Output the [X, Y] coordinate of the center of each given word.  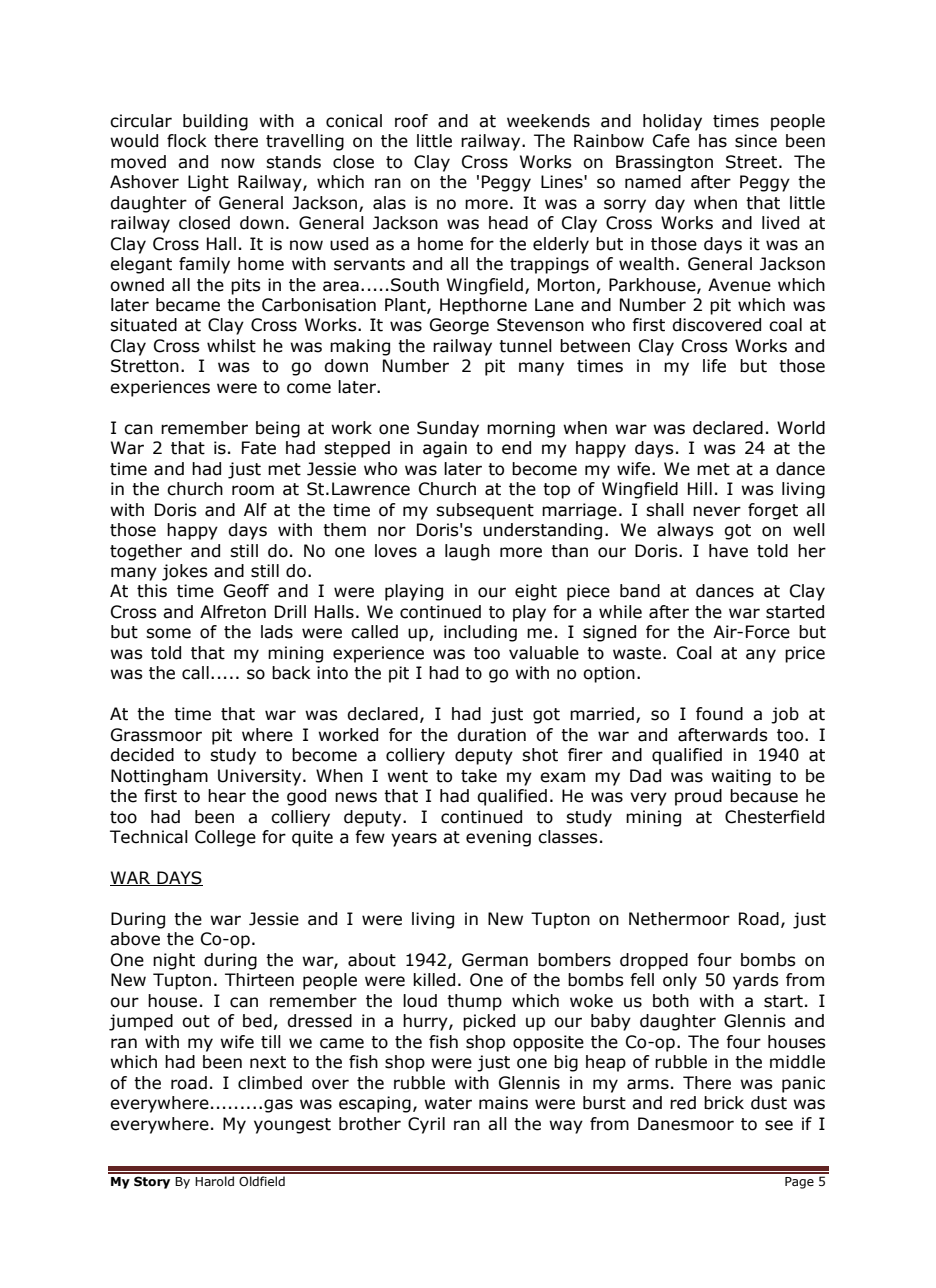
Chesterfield [774, 817]
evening [498, 838]
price [805, 654]
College [225, 838]
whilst [231, 346]
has [713, 141]
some [168, 633]
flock [187, 141]
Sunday [448, 429]
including [480, 633]
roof [411, 121]
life [714, 366]
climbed [270, 1083]
